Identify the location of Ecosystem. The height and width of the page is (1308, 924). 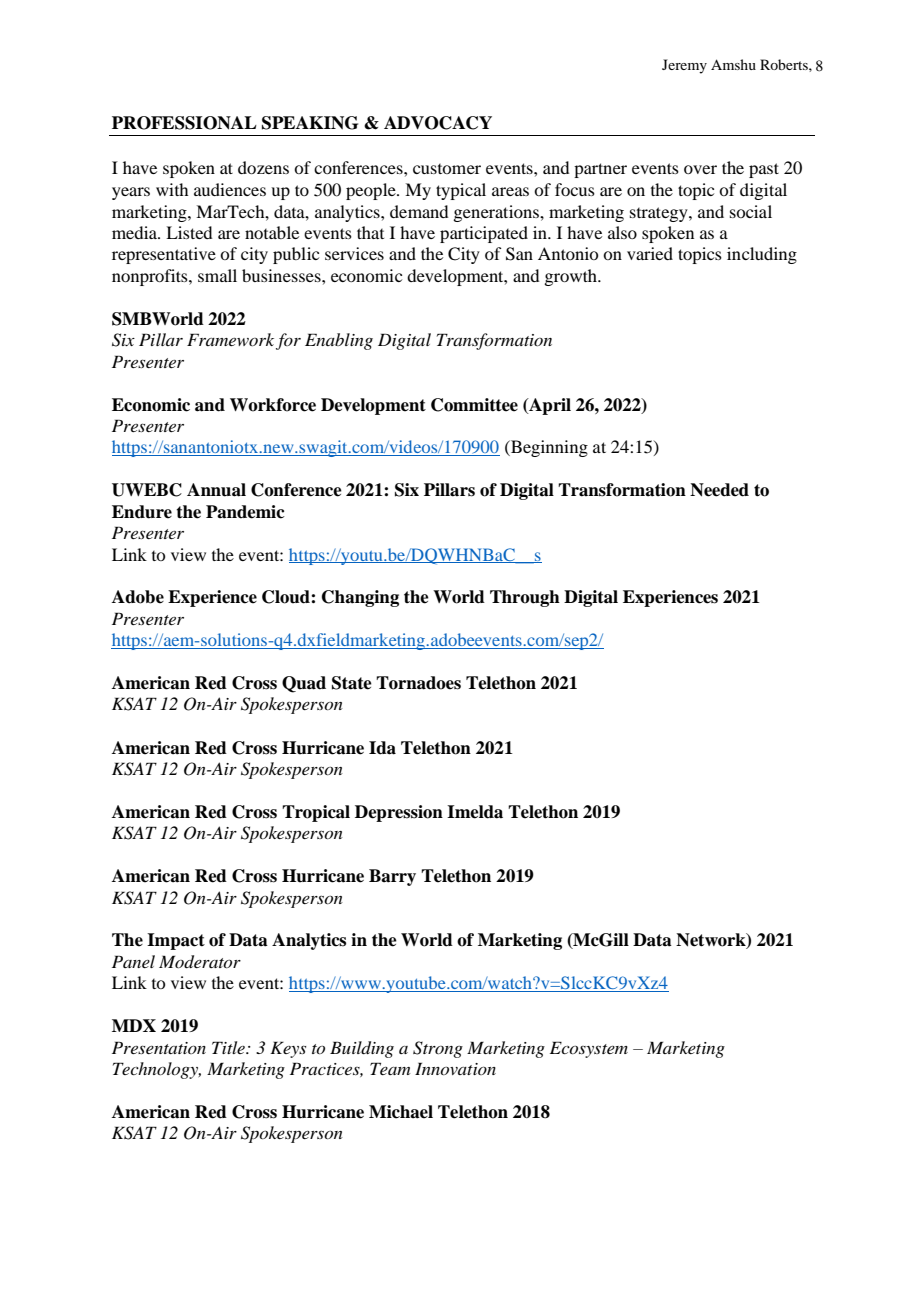
(589, 1049).
